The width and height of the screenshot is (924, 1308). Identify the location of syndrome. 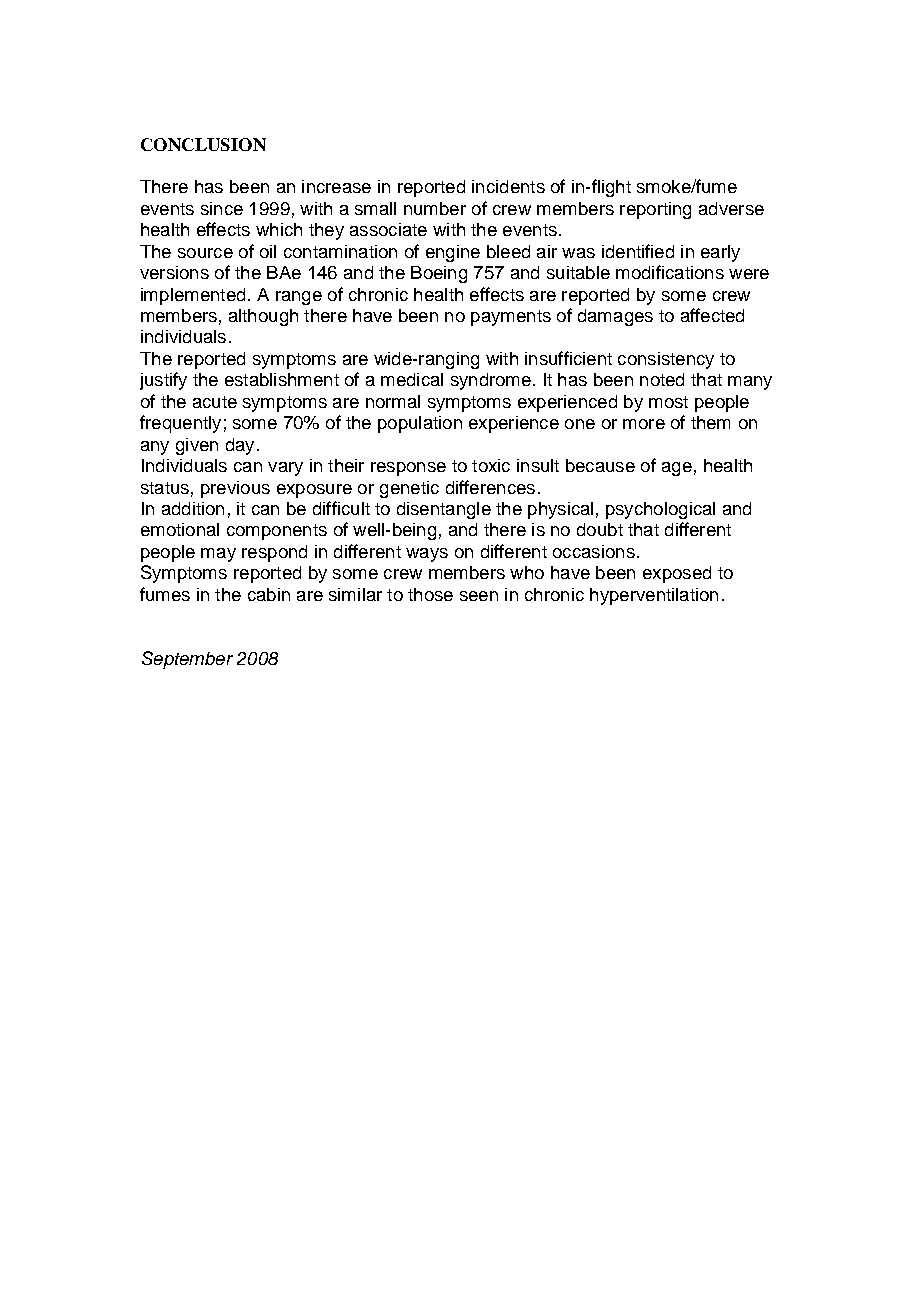
(491, 381).
